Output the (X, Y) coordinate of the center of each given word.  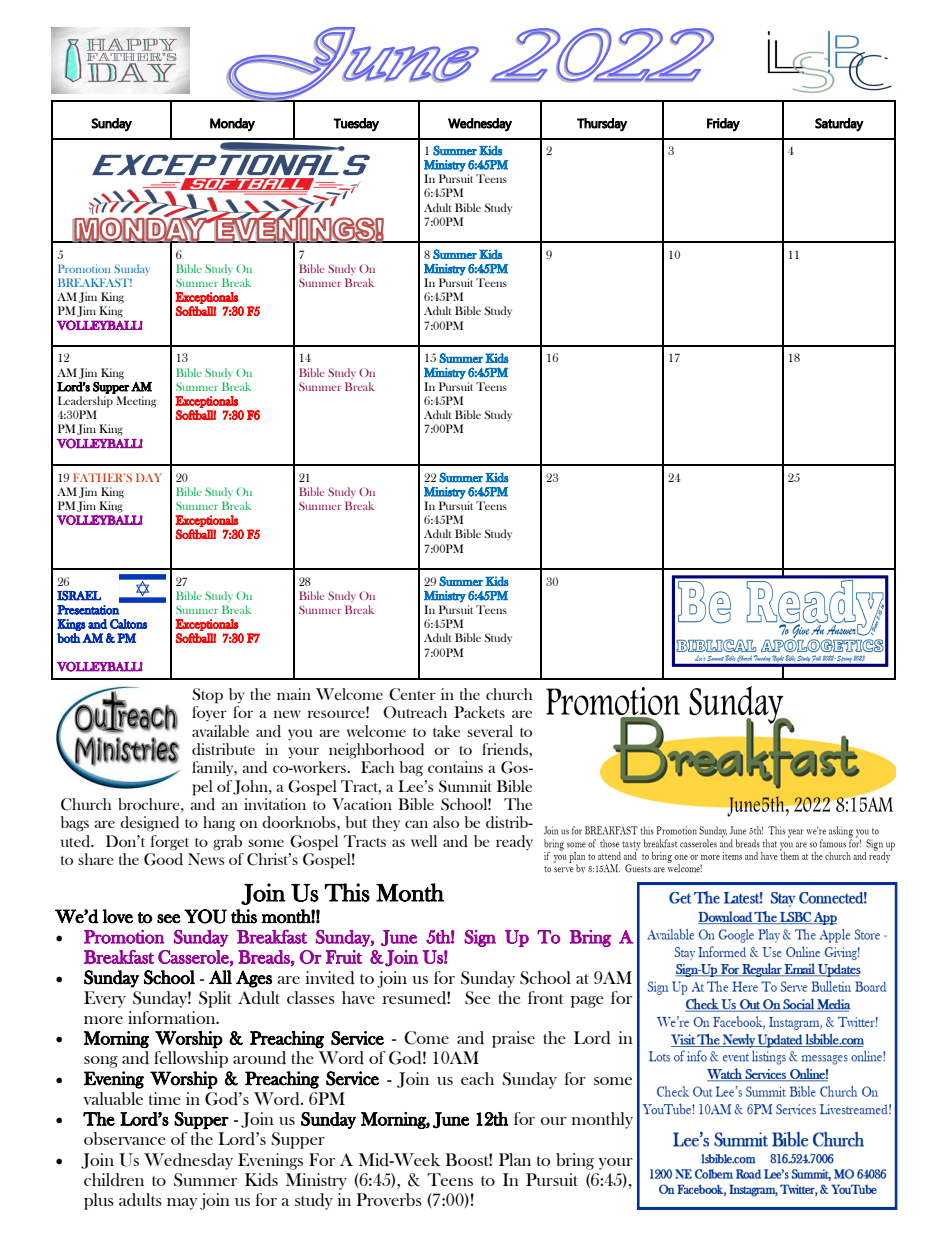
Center (412, 694)
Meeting (136, 402)
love (117, 916)
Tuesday (356, 125)
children (114, 1180)
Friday (723, 125)
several (490, 731)
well (424, 841)
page (587, 1002)
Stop (207, 696)
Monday (232, 125)
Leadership (85, 402)
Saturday (839, 125)
